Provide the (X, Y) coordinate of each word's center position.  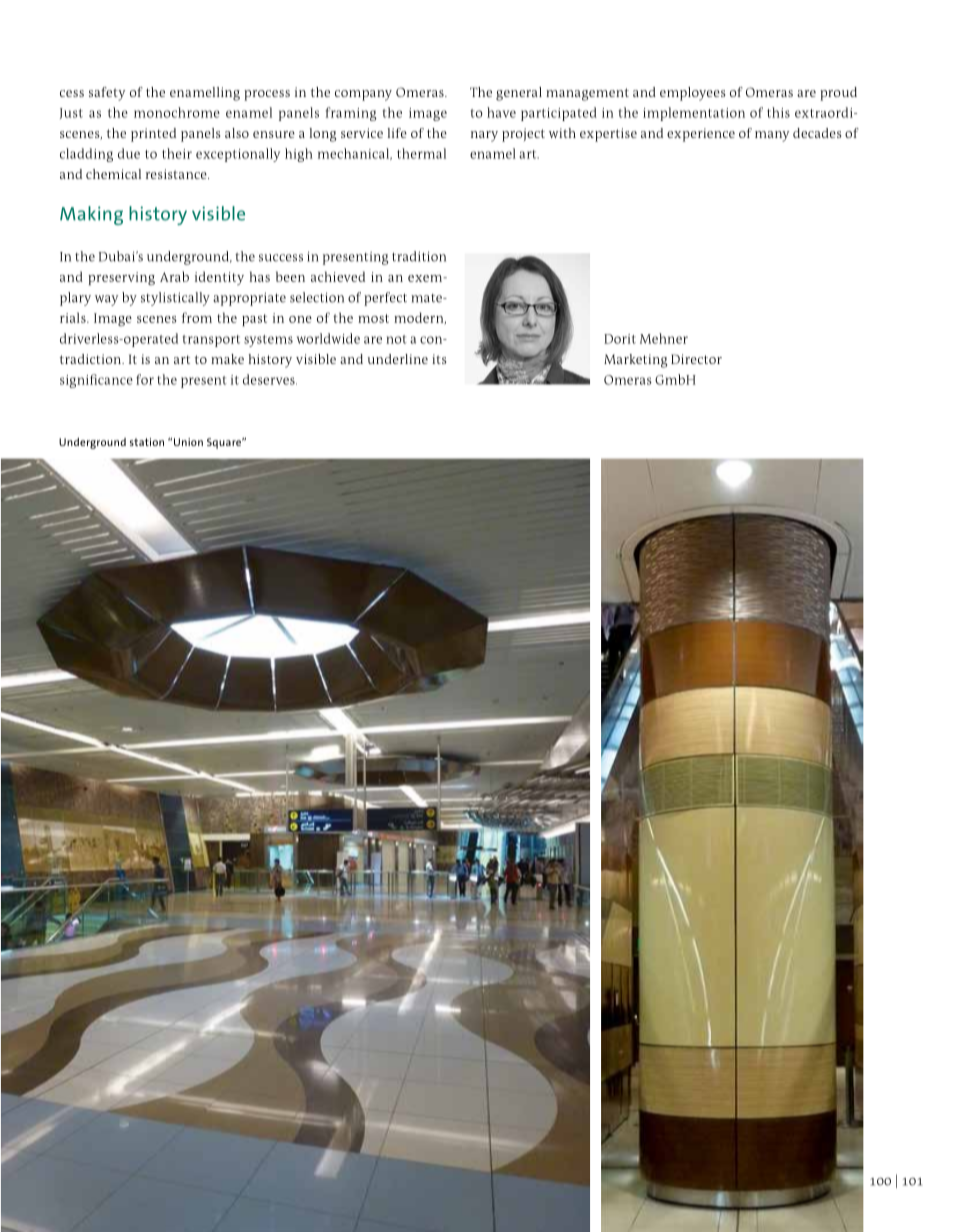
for (145, 379)
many (772, 136)
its (439, 359)
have (501, 112)
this (778, 112)
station (147, 442)
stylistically (175, 299)
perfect (385, 299)
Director (696, 359)
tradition (419, 256)
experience (701, 135)
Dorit (620, 339)
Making (91, 215)
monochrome (177, 112)
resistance (177, 174)
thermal (421, 153)
